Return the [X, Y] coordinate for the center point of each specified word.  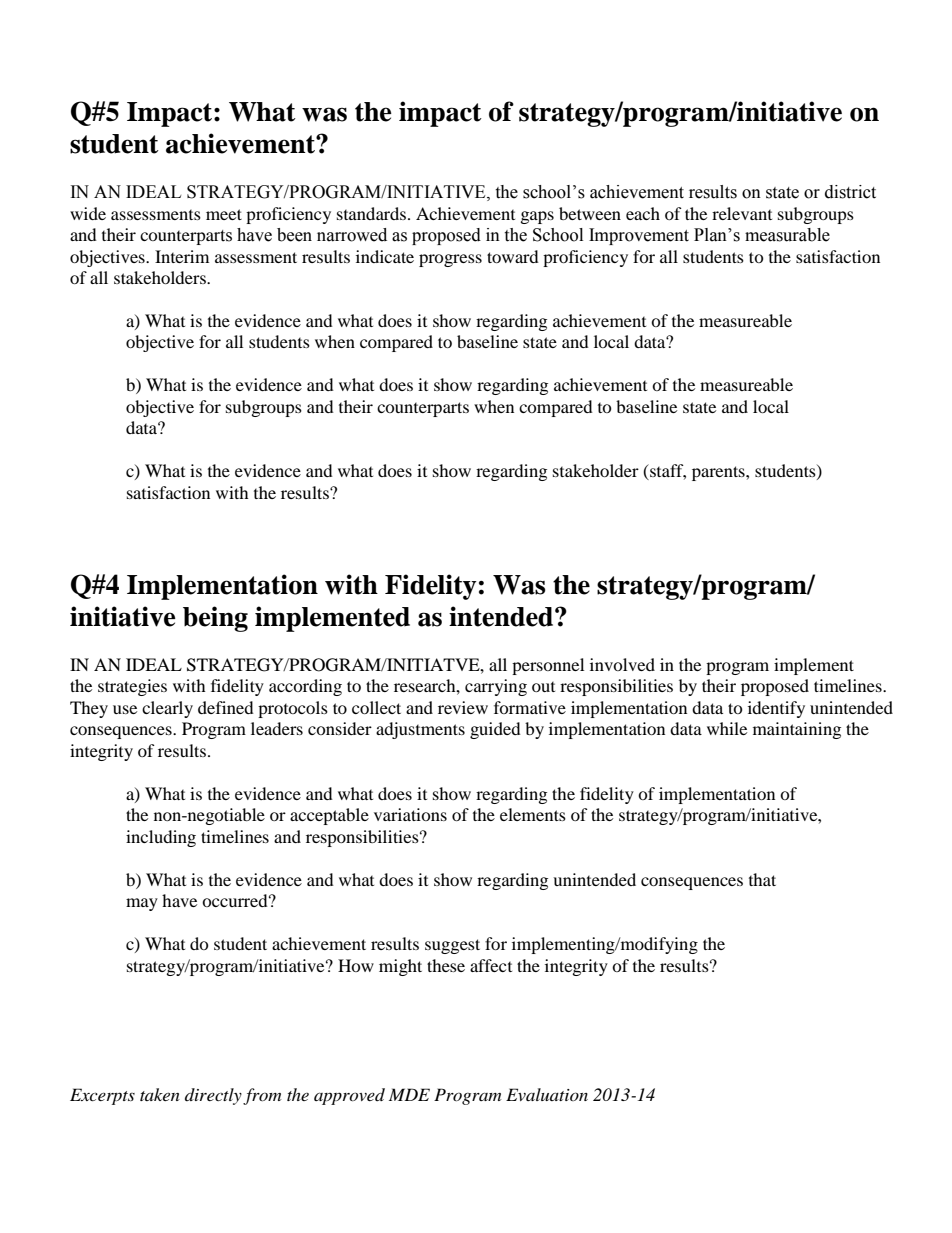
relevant [742, 213]
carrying [496, 687]
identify [776, 709]
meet [224, 214]
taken [160, 1094]
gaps [537, 217]
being [215, 619]
